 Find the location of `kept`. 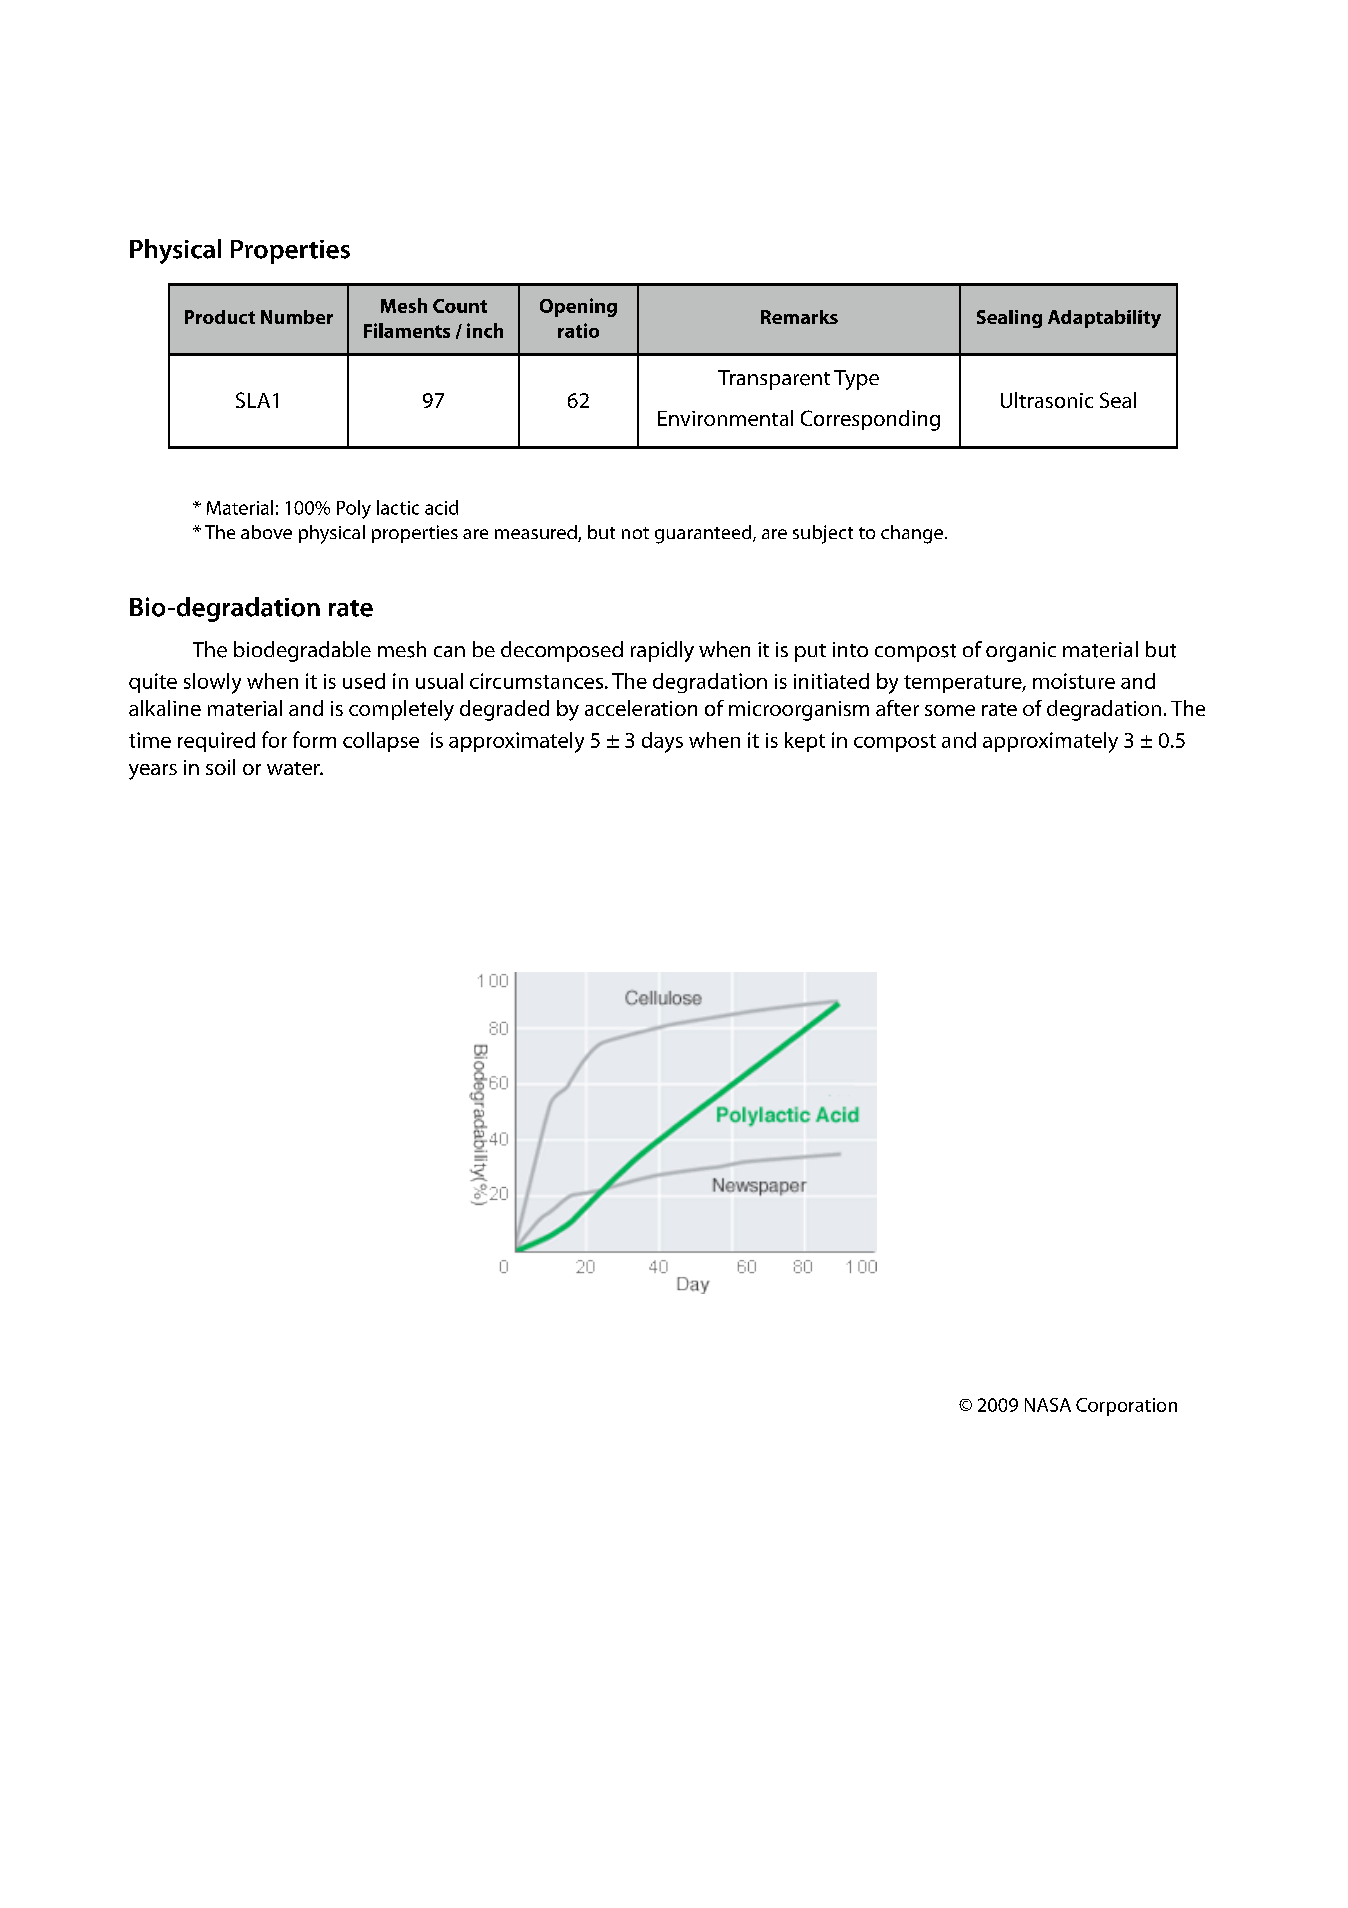

kept is located at coordinates (805, 742).
